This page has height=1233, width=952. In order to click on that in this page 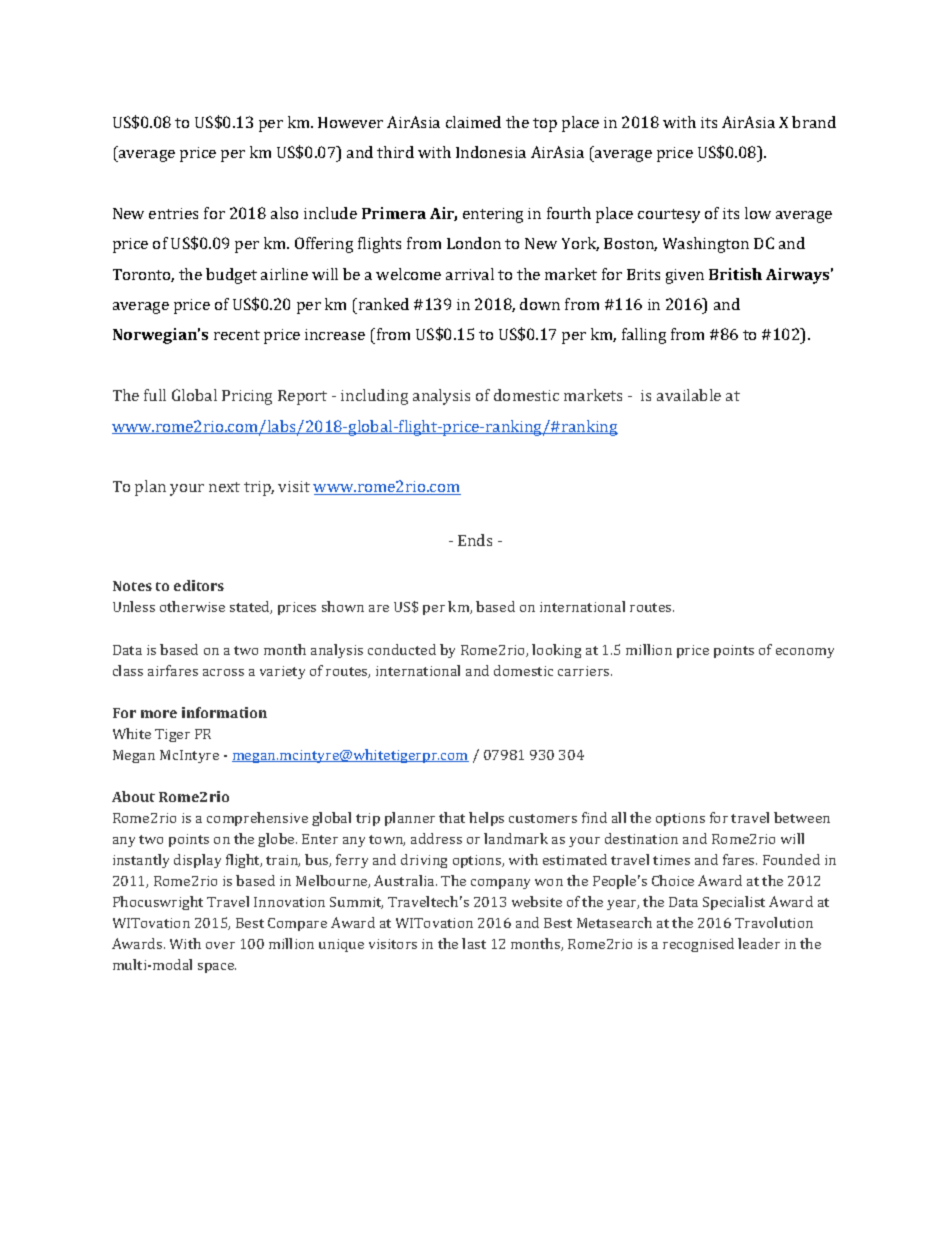, I will do `click(452, 817)`.
